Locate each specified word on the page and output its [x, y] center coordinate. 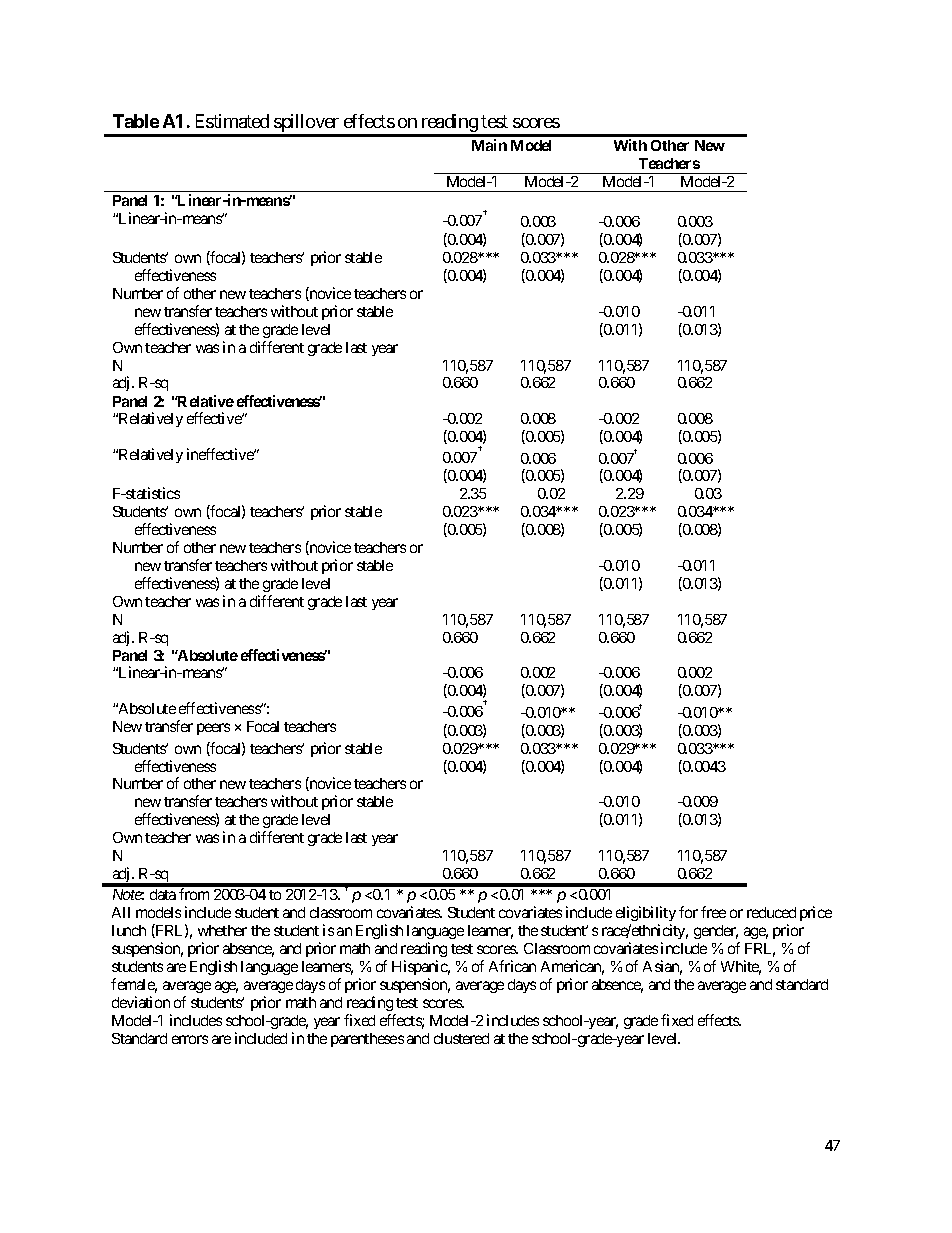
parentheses [367, 1040]
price [816, 913]
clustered [461, 1038]
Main [489, 145]
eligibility [646, 915]
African [512, 966]
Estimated [232, 121]
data [163, 894]
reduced [771, 912]
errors [190, 1039]
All [121, 912]
